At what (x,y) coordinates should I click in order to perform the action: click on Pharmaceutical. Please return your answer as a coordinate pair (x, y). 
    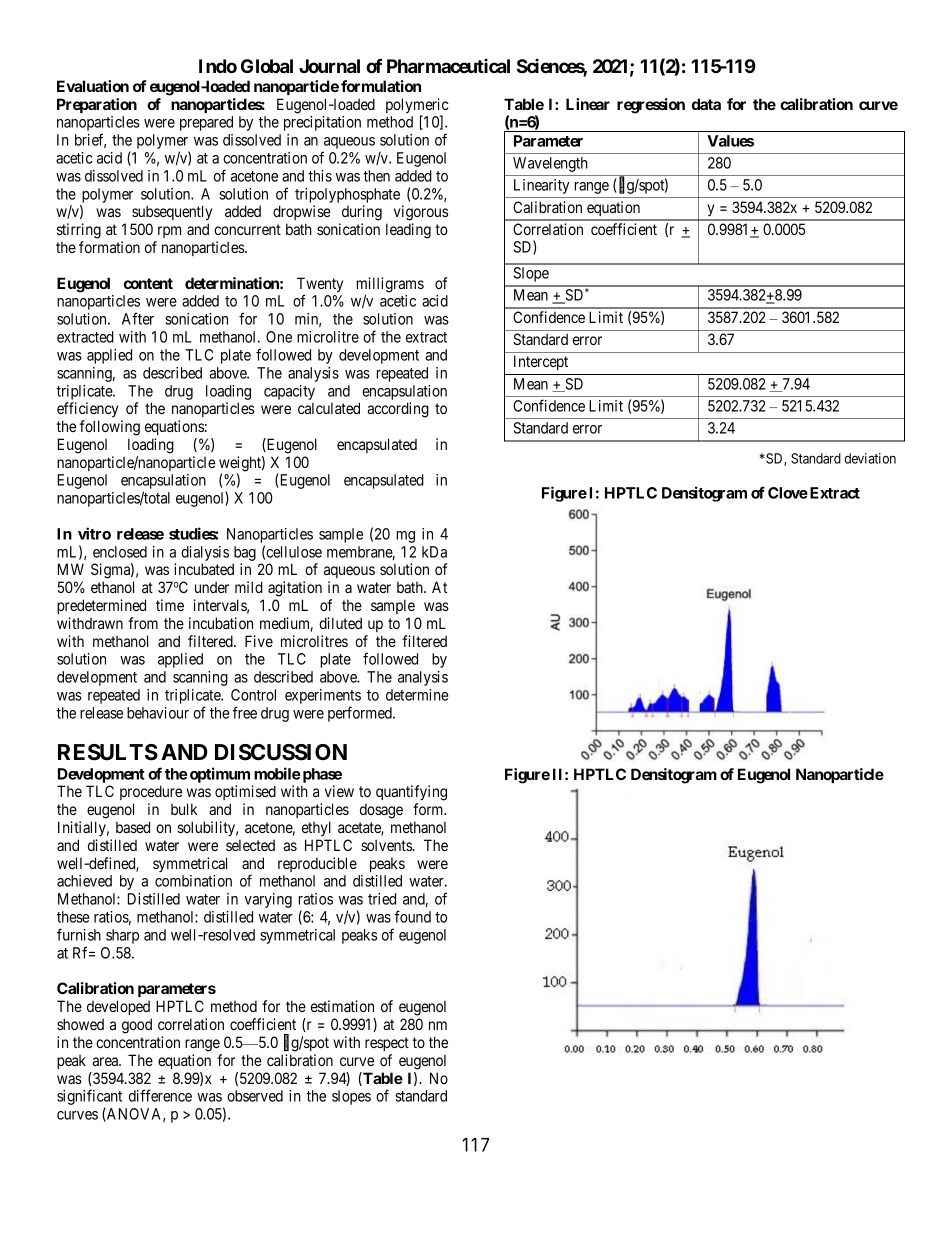
    Looking at the image, I should click on (448, 65).
